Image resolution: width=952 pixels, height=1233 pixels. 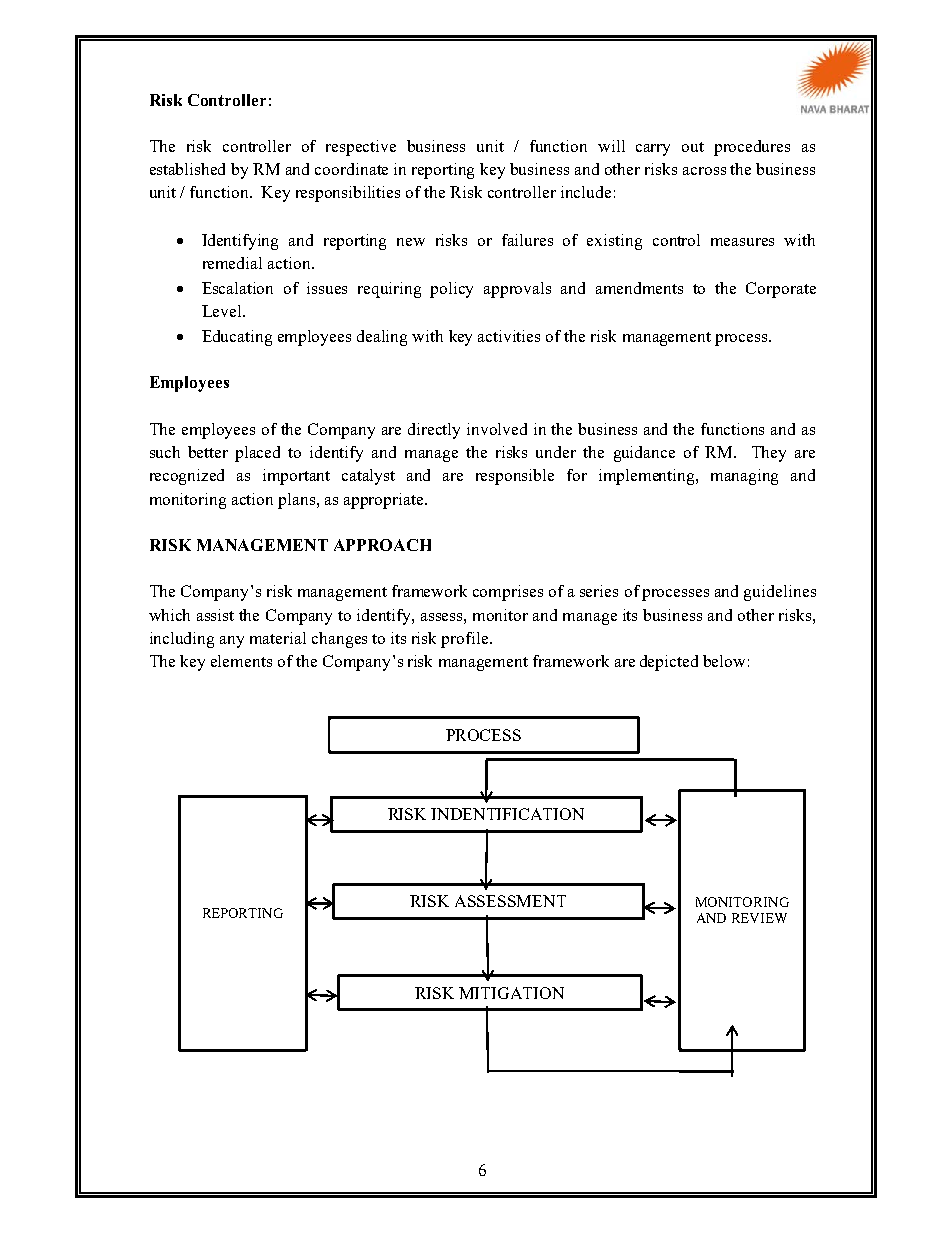 I want to click on REVIEW, so click(x=759, y=918).
